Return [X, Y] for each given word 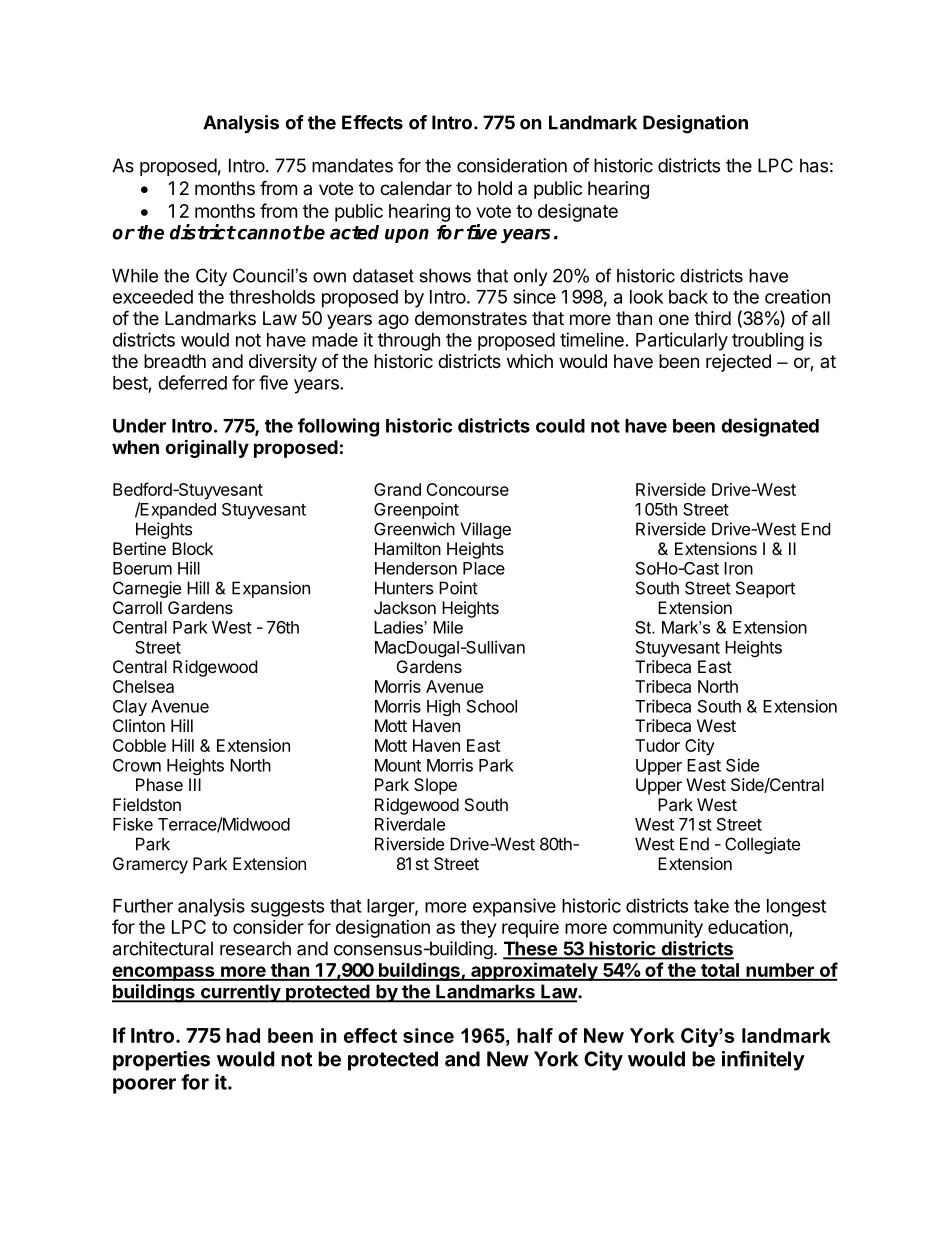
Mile [448, 627]
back [688, 297]
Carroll [137, 607]
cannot [268, 233]
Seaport [765, 589]
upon [407, 235]
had [243, 1035]
